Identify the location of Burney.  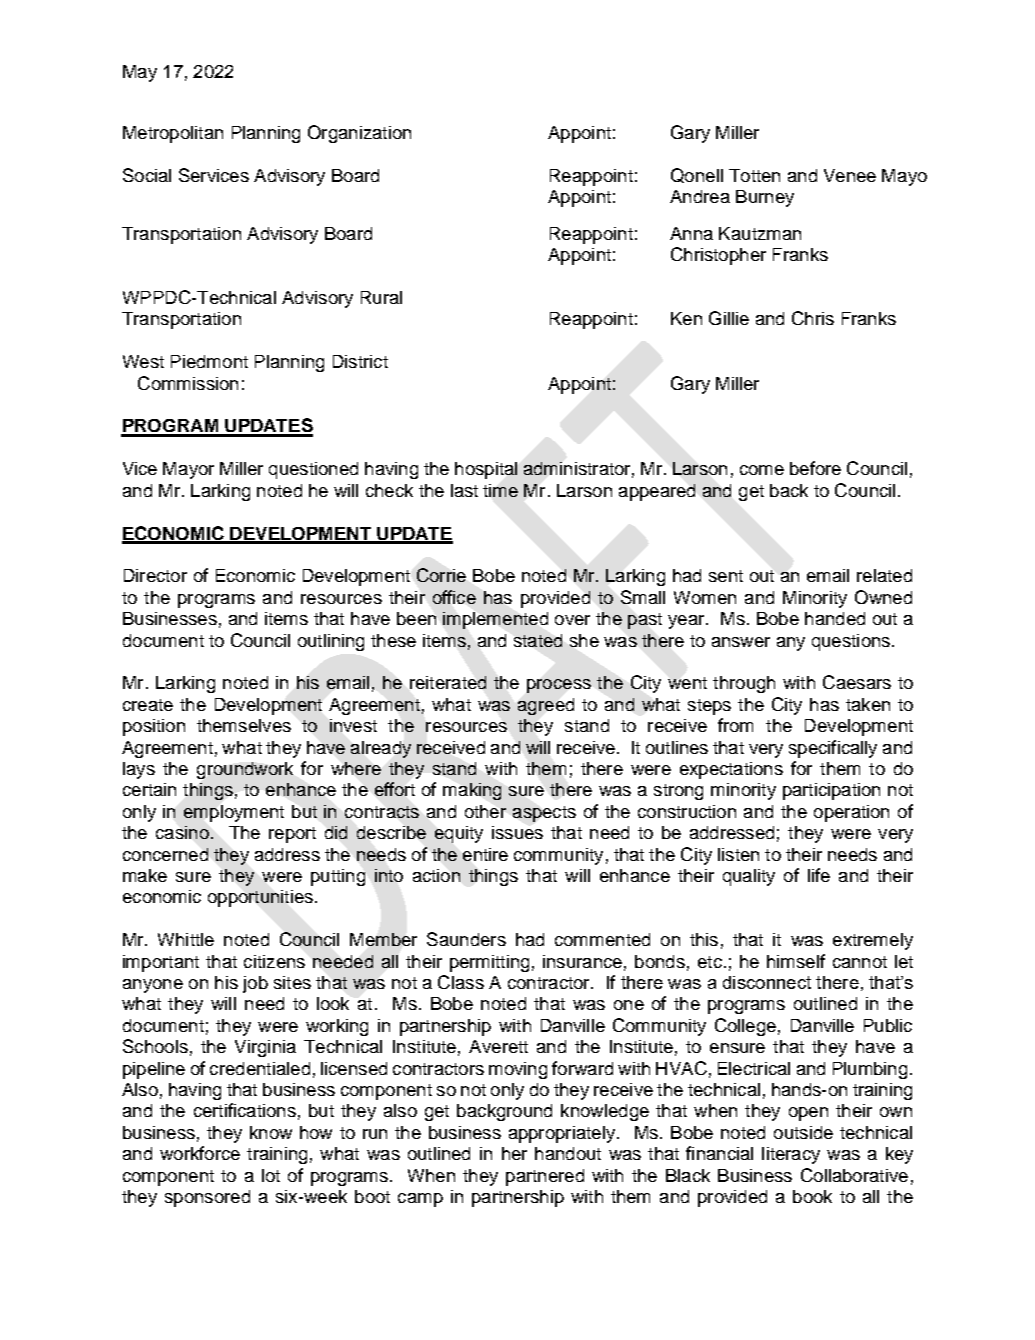
(765, 198).
